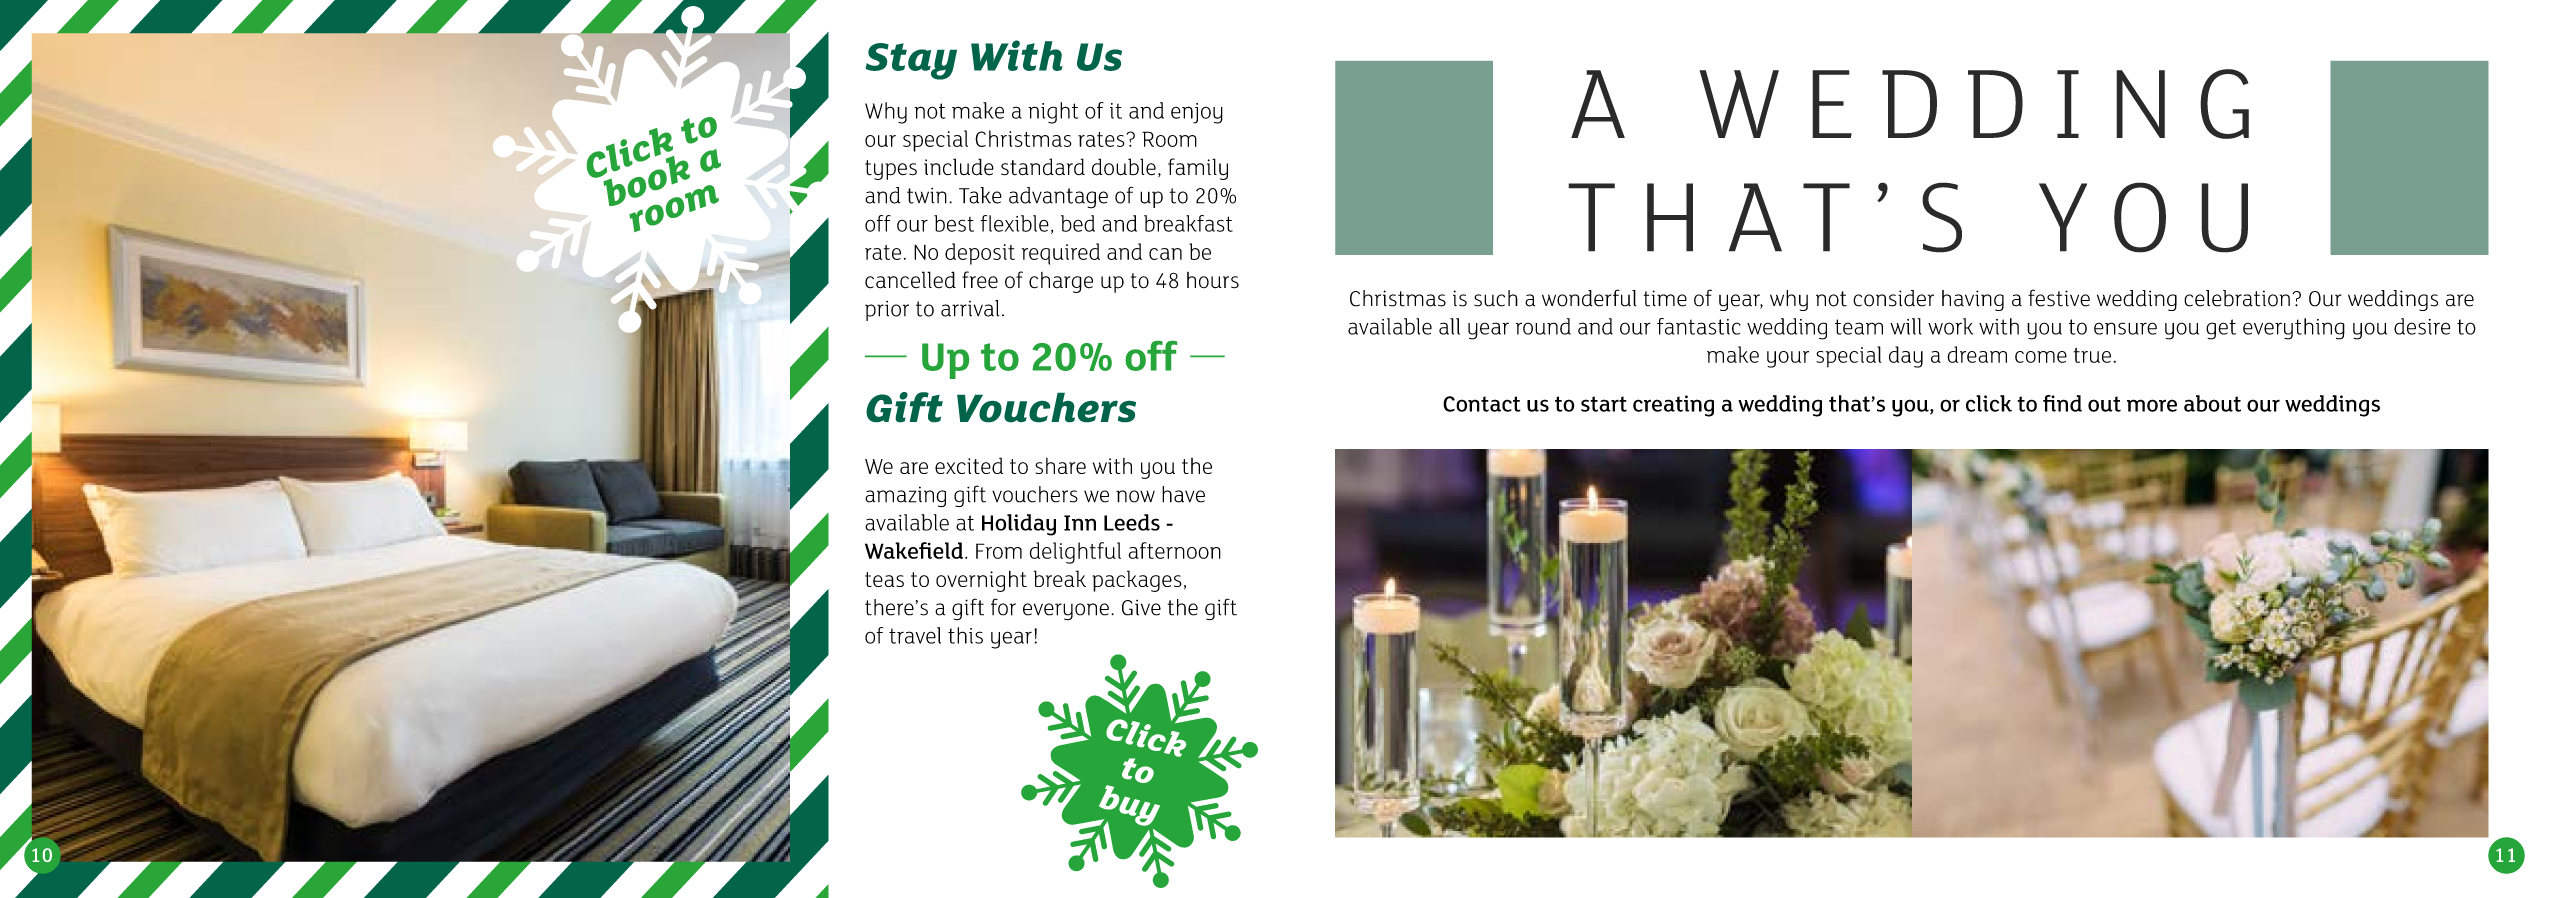 This page has width=2549, height=898. What do you see at coordinates (1197, 113) in the page?
I see `enjoy` at bounding box center [1197, 113].
